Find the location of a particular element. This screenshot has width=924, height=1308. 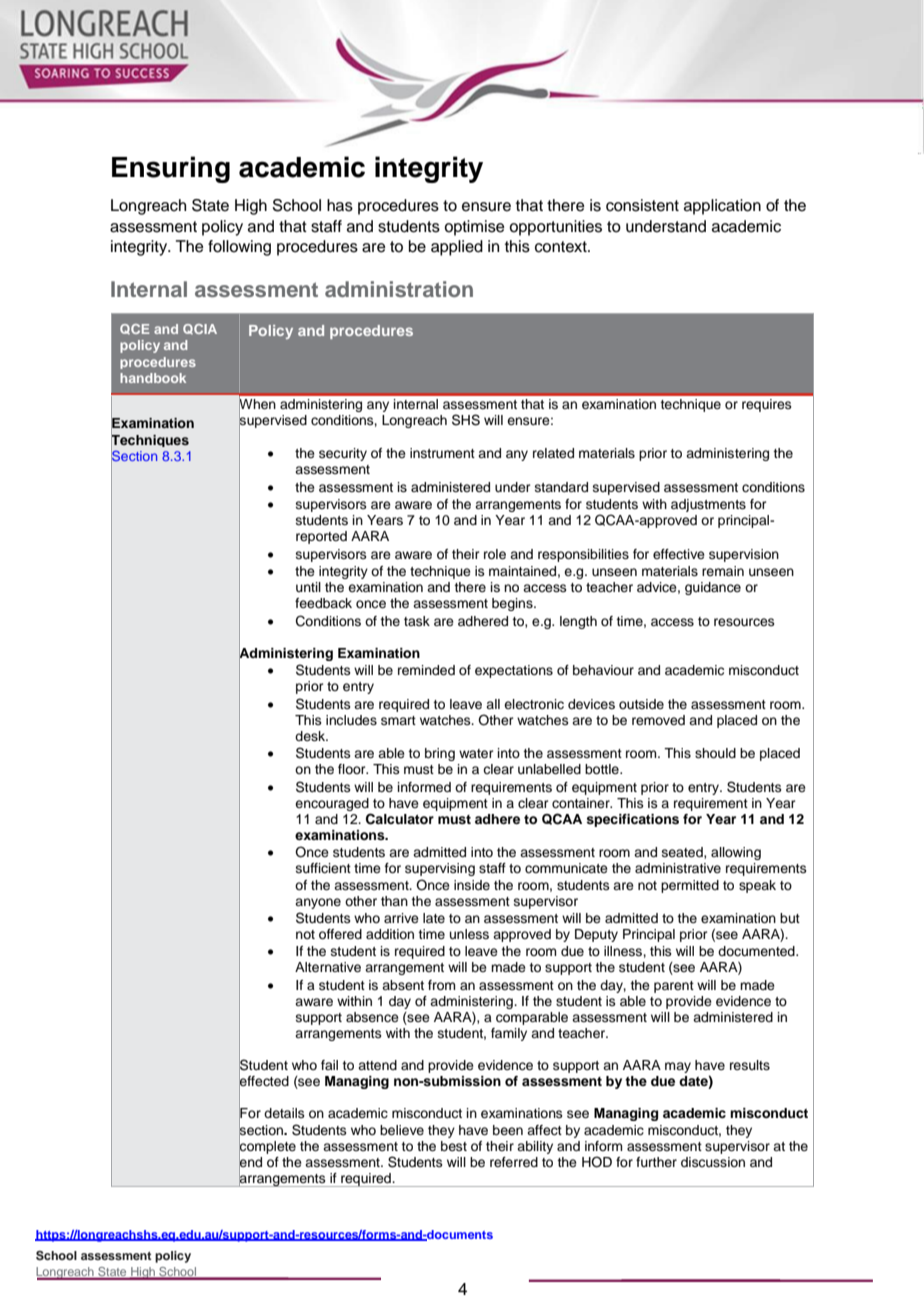

complete is located at coordinates (267, 1147).
